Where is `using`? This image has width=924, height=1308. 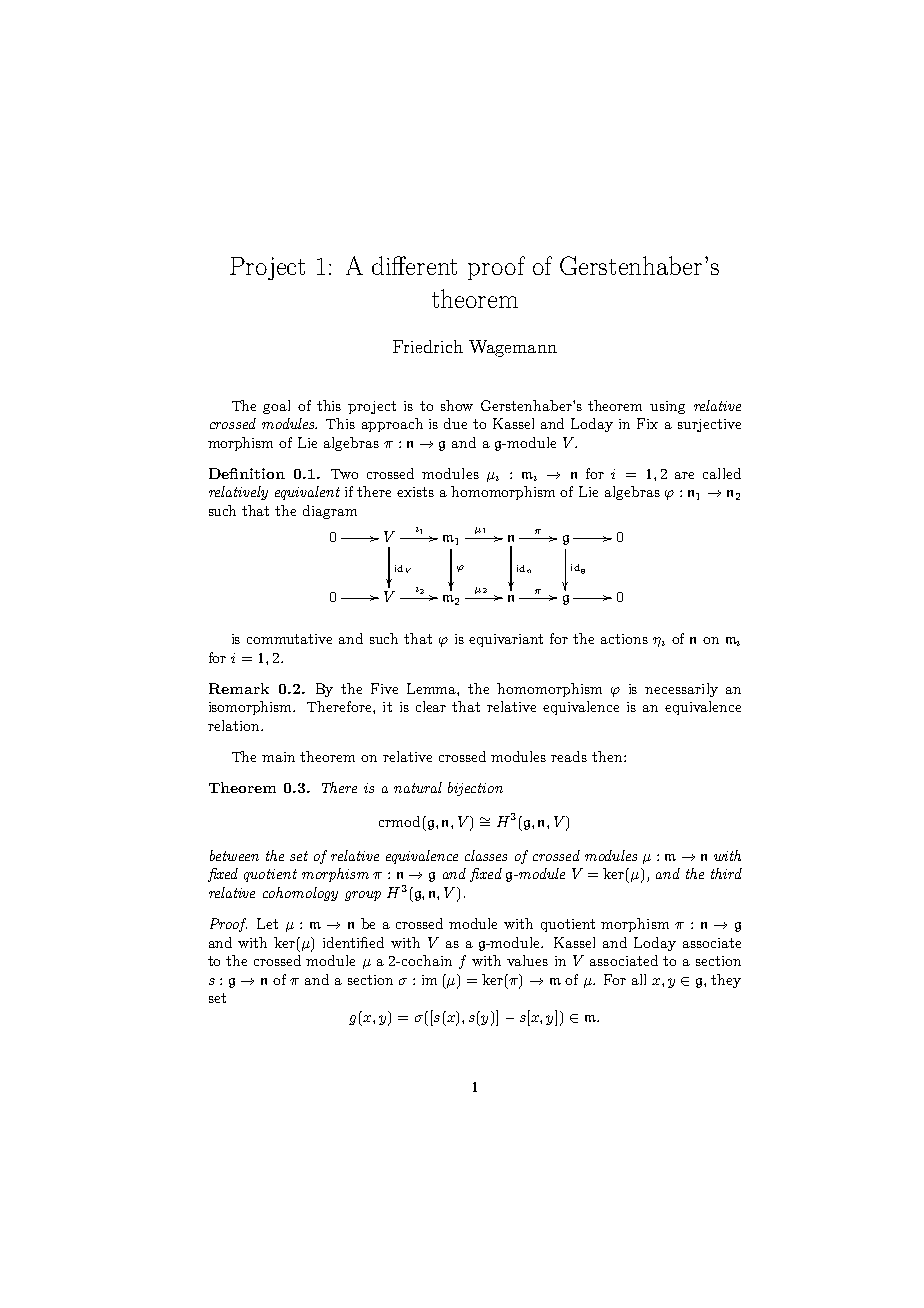
using is located at coordinates (667, 407).
